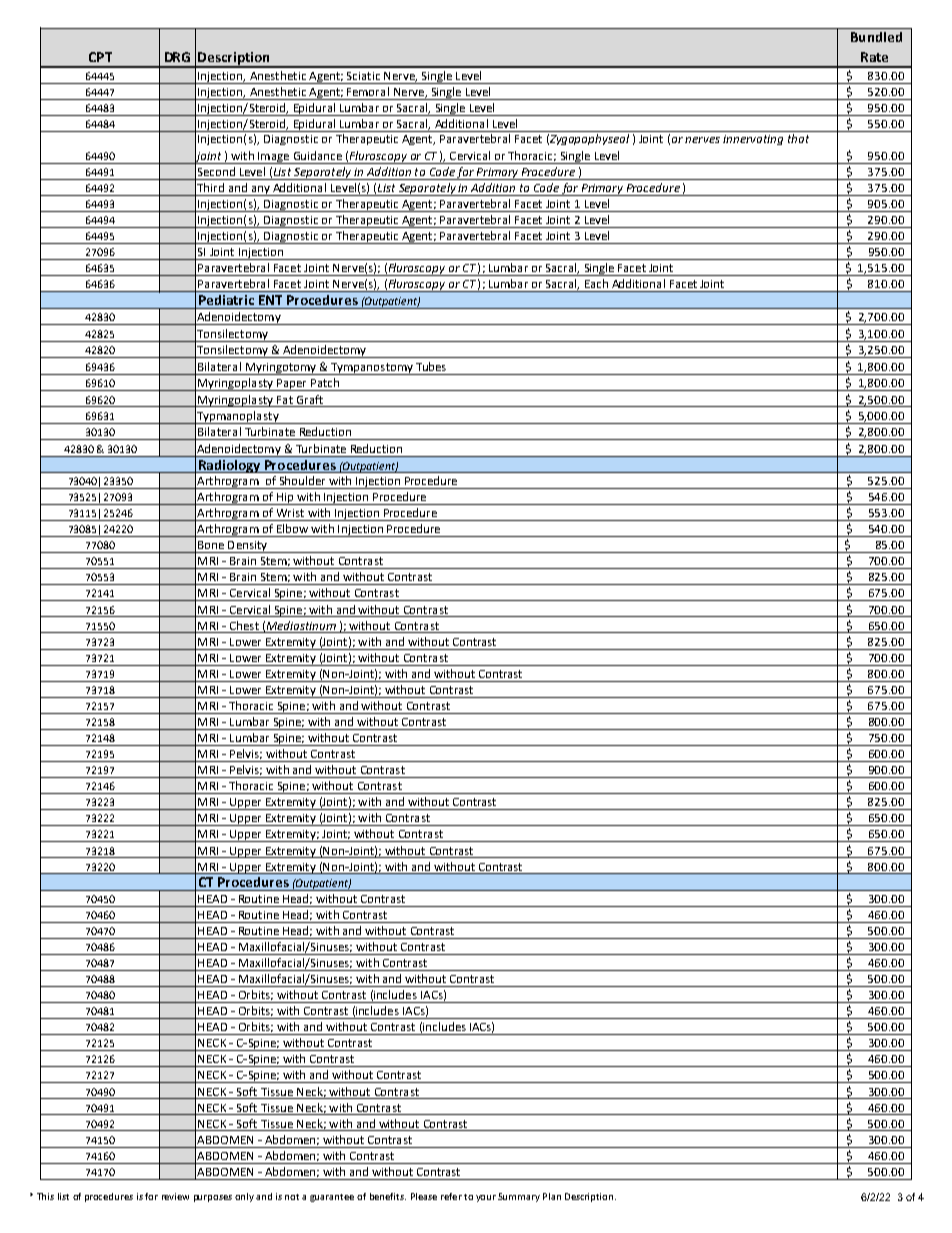  What do you see at coordinates (451, 1196) in the screenshot?
I see `refer` at bounding box center [451, 1196].
